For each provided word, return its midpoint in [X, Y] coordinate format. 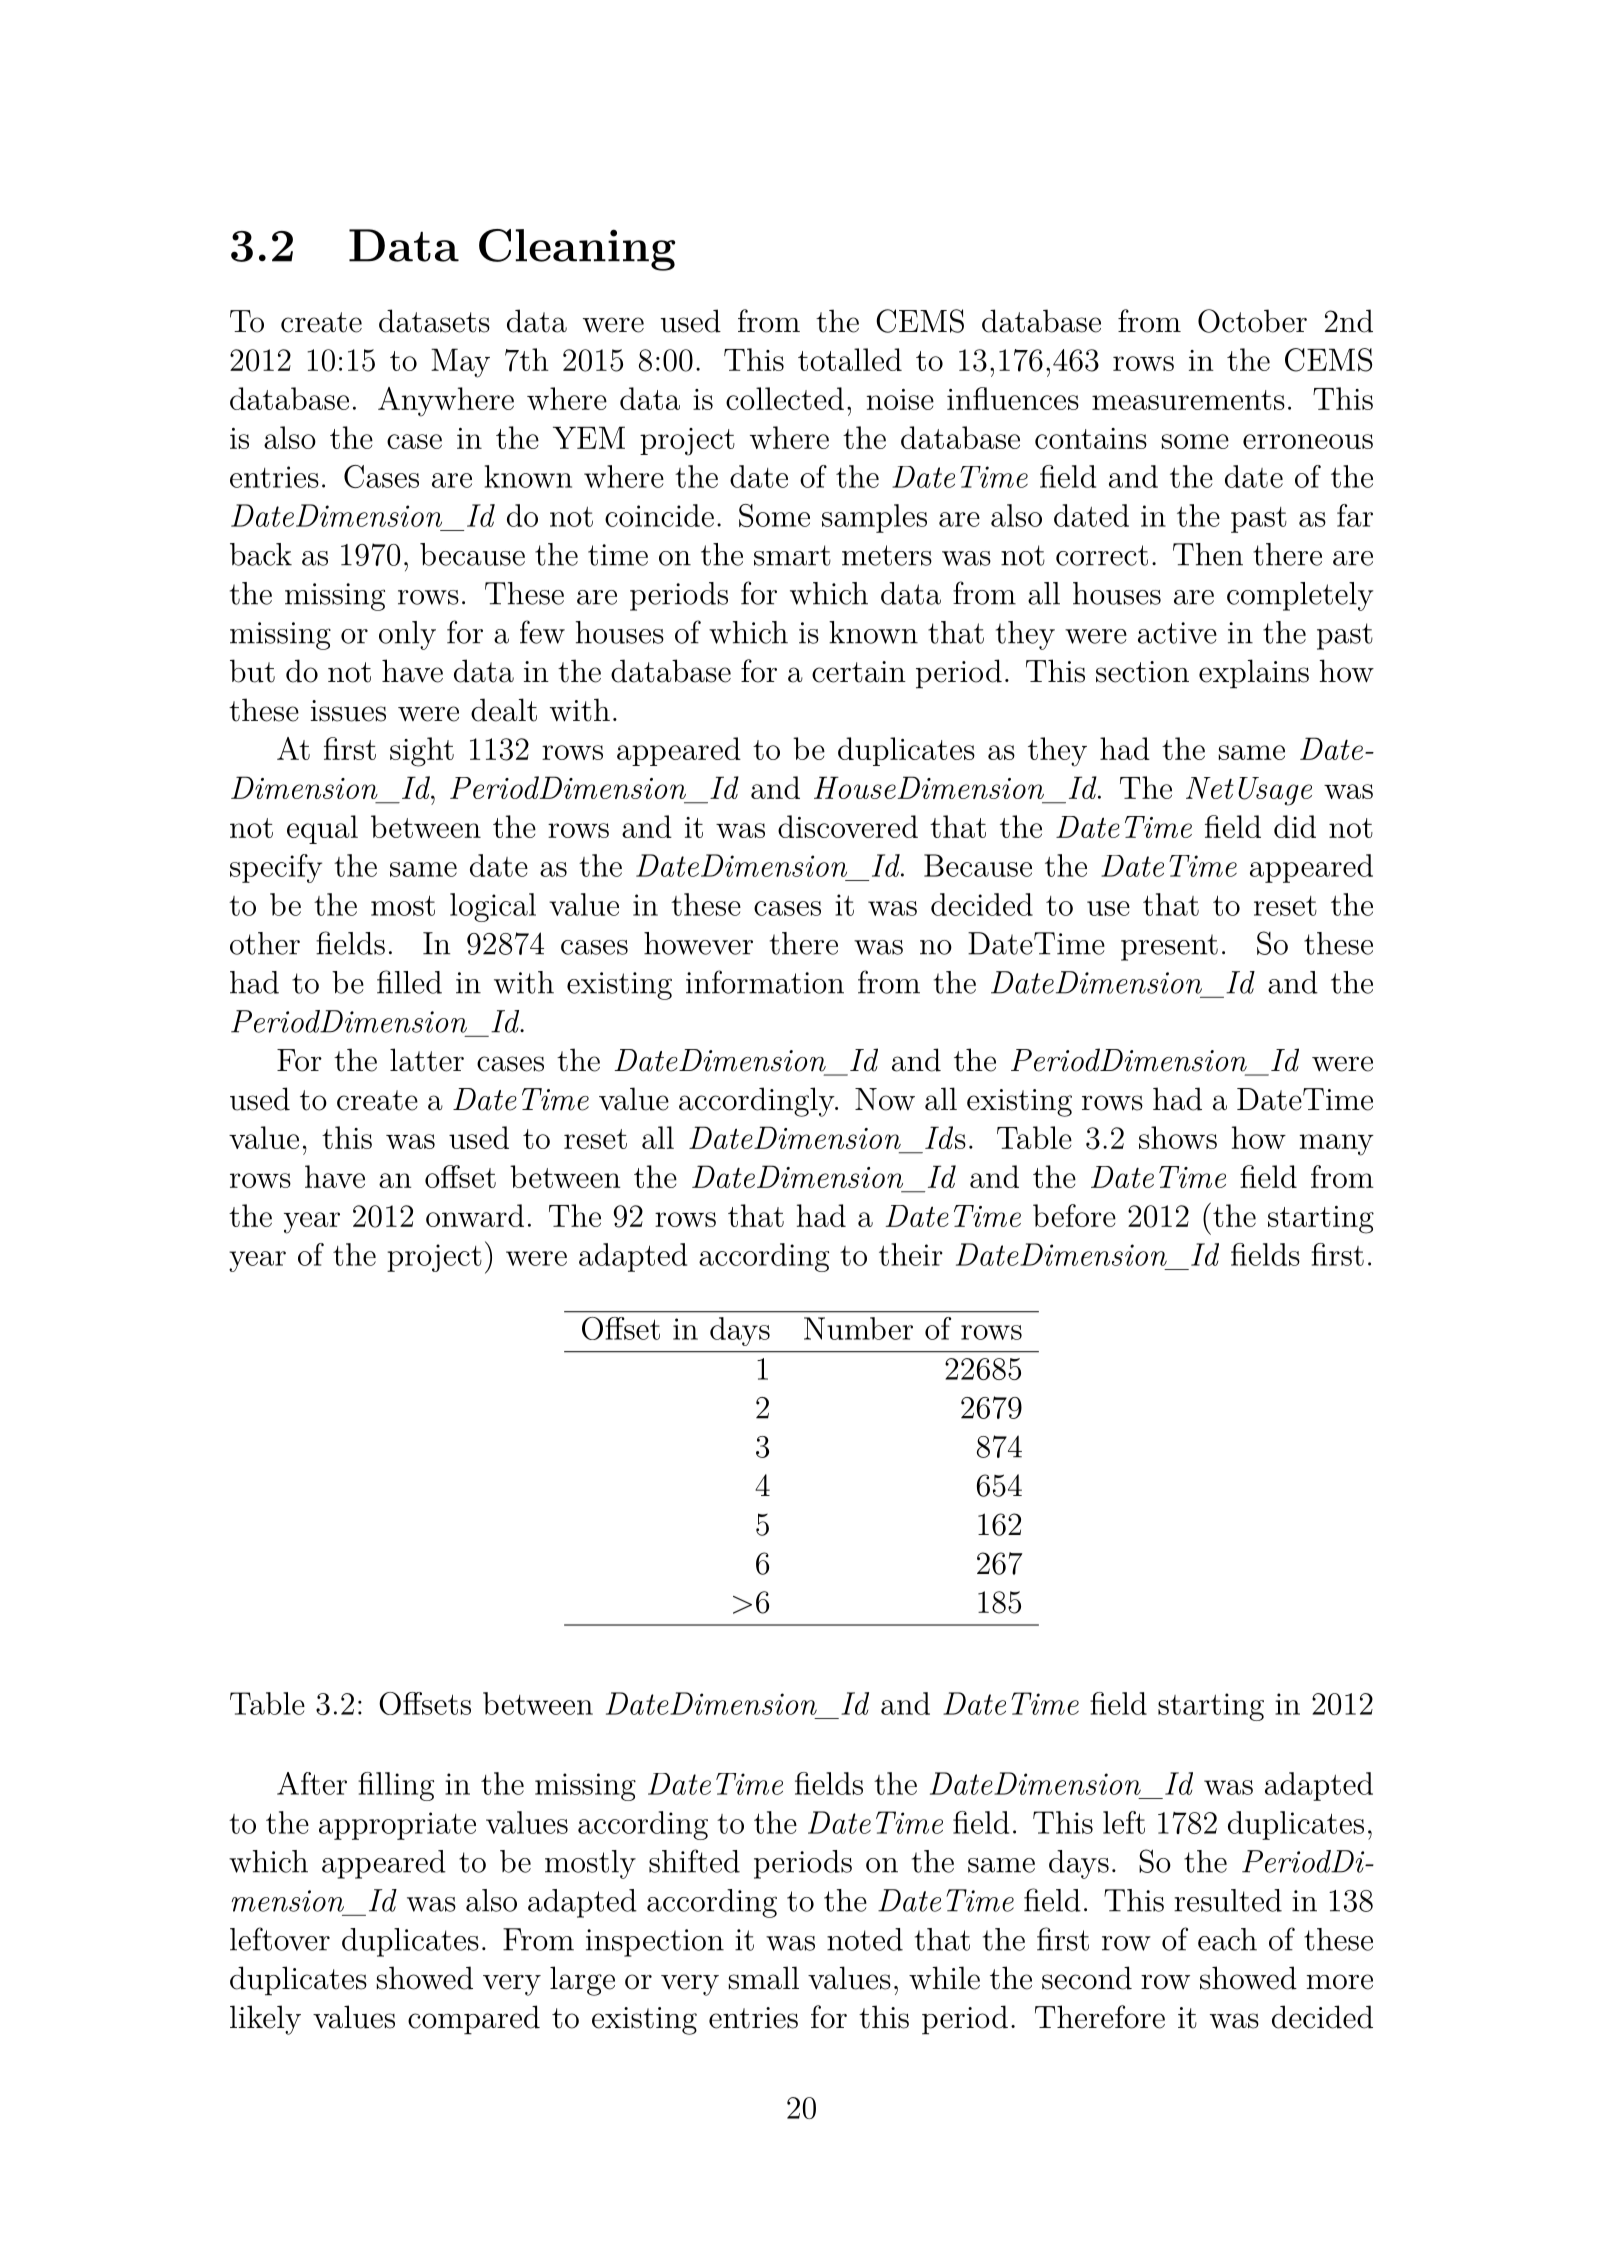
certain [859, 672]
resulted [1228, 1900]
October [1252, 321]
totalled [850, 359]
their [911, 1254]
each [1227, 1939]
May [460, 363]
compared [474, 2020]
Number [858, 1328]
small [764, 1978]
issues [348, 711]
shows [1178, 1137]
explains [1254, 674]
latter [427, 1060]
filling [396, 1786]
